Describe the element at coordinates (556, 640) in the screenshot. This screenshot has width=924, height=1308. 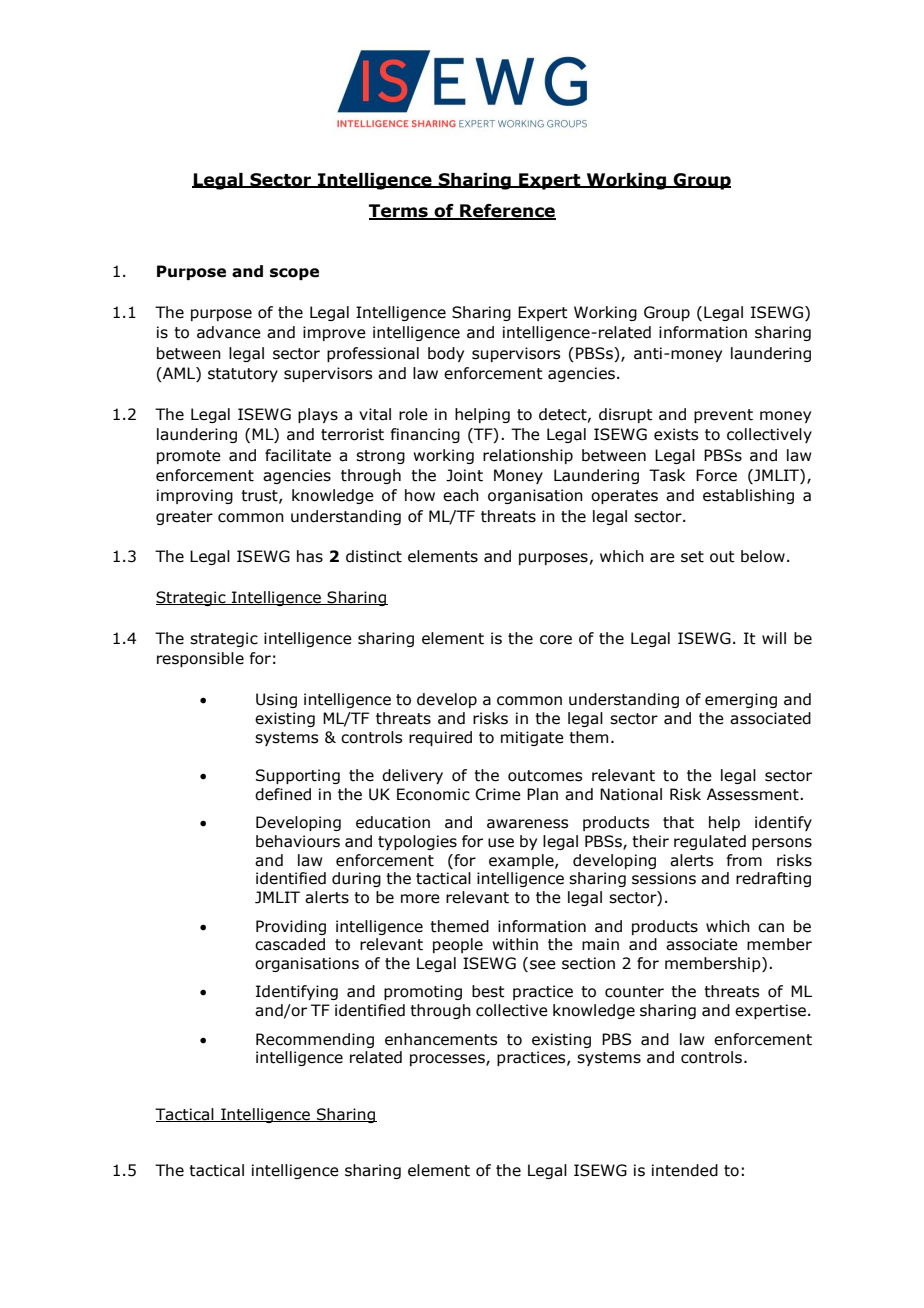
I see `core` at that location.
